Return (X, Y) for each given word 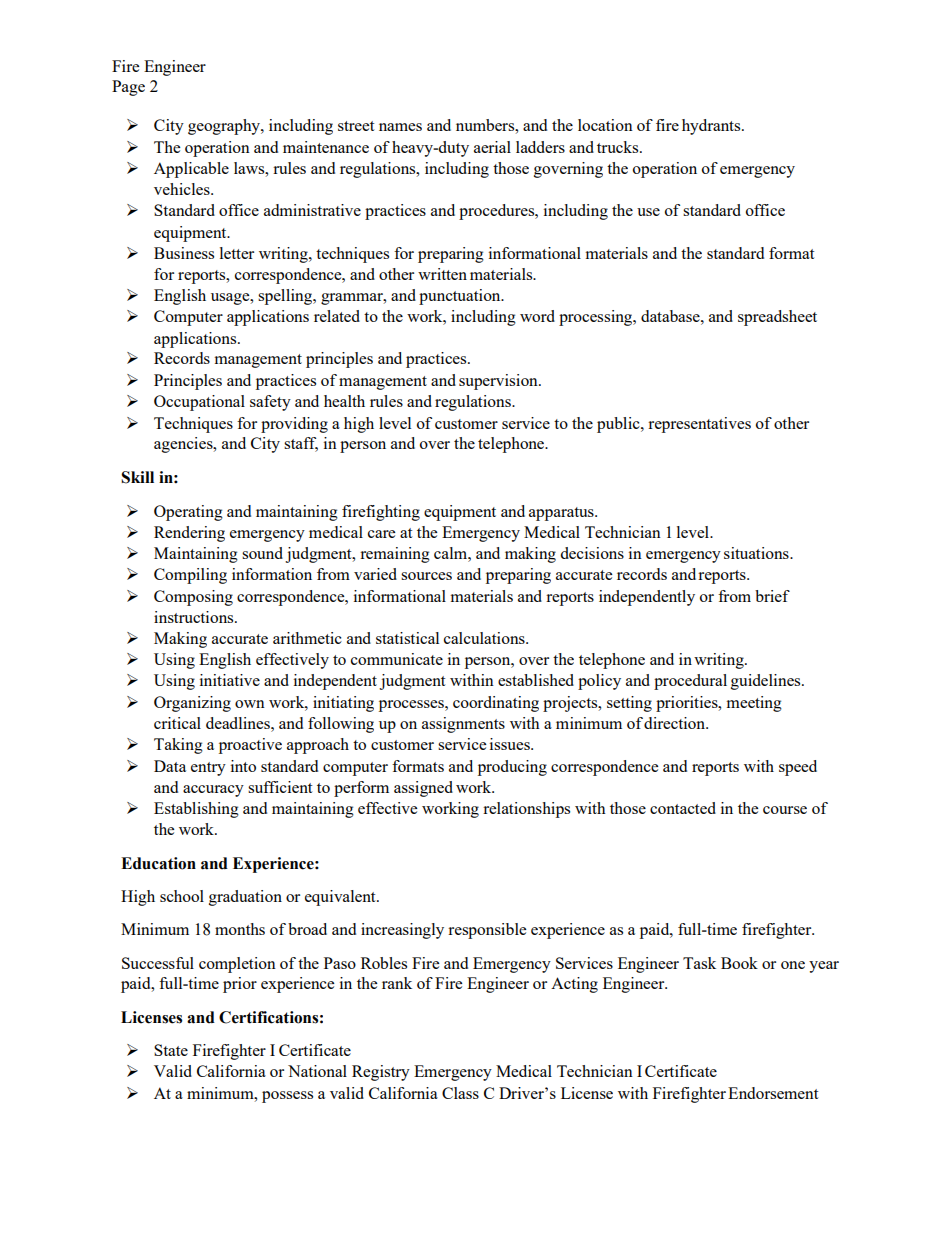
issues (511, 744)
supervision (499, 382)
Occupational (199, 403)
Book (739, 963)
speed (798, 768)
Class (460, 1093)
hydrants (712, 127)
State (171, 1050)
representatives (699, 425)
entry (208, 769)
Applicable (191, 170)
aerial (492, 147)
